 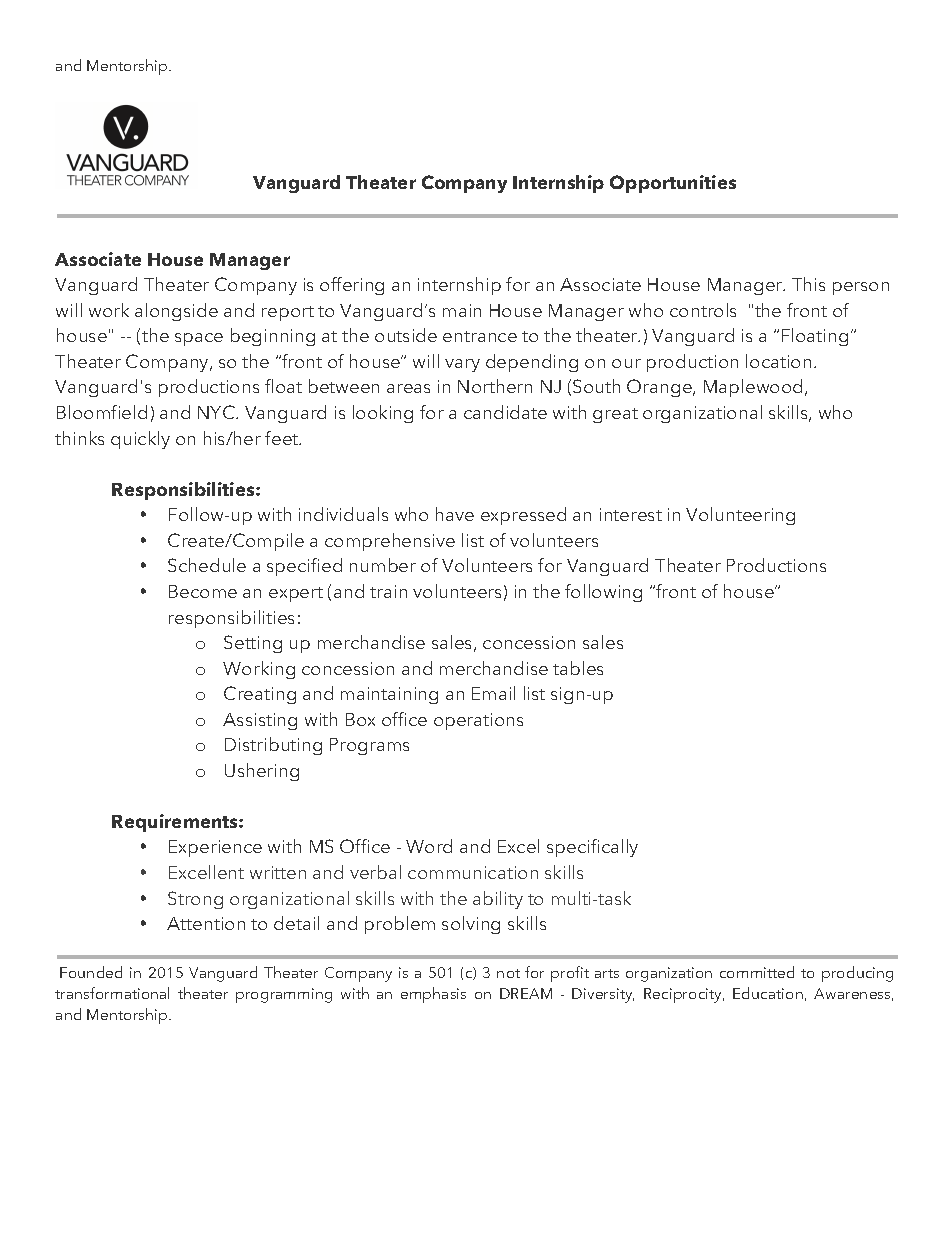 I want to click on Assisting, so click(x=260, y=721).
